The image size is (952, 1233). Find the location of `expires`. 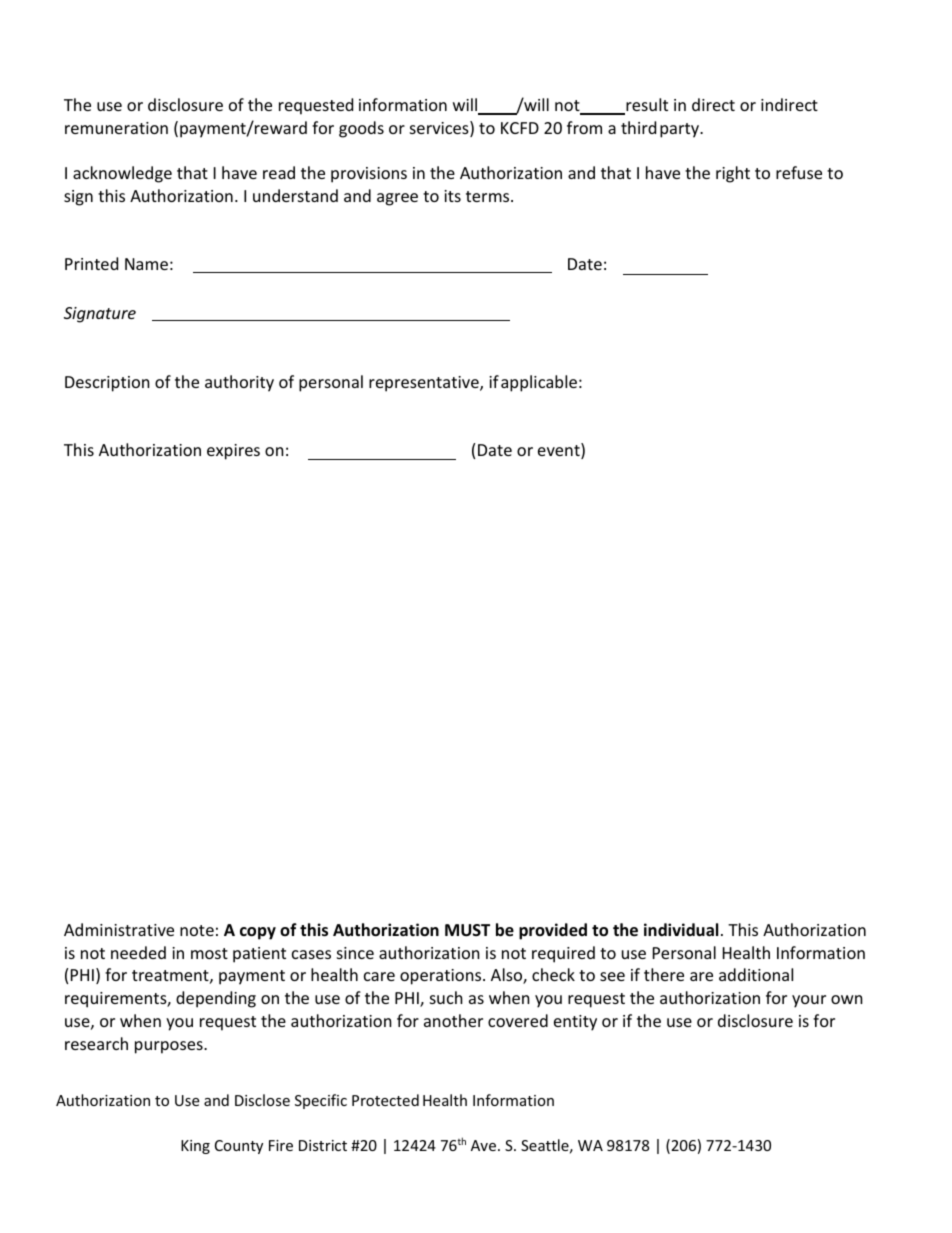

expires is located at coordinates (233, 452).
